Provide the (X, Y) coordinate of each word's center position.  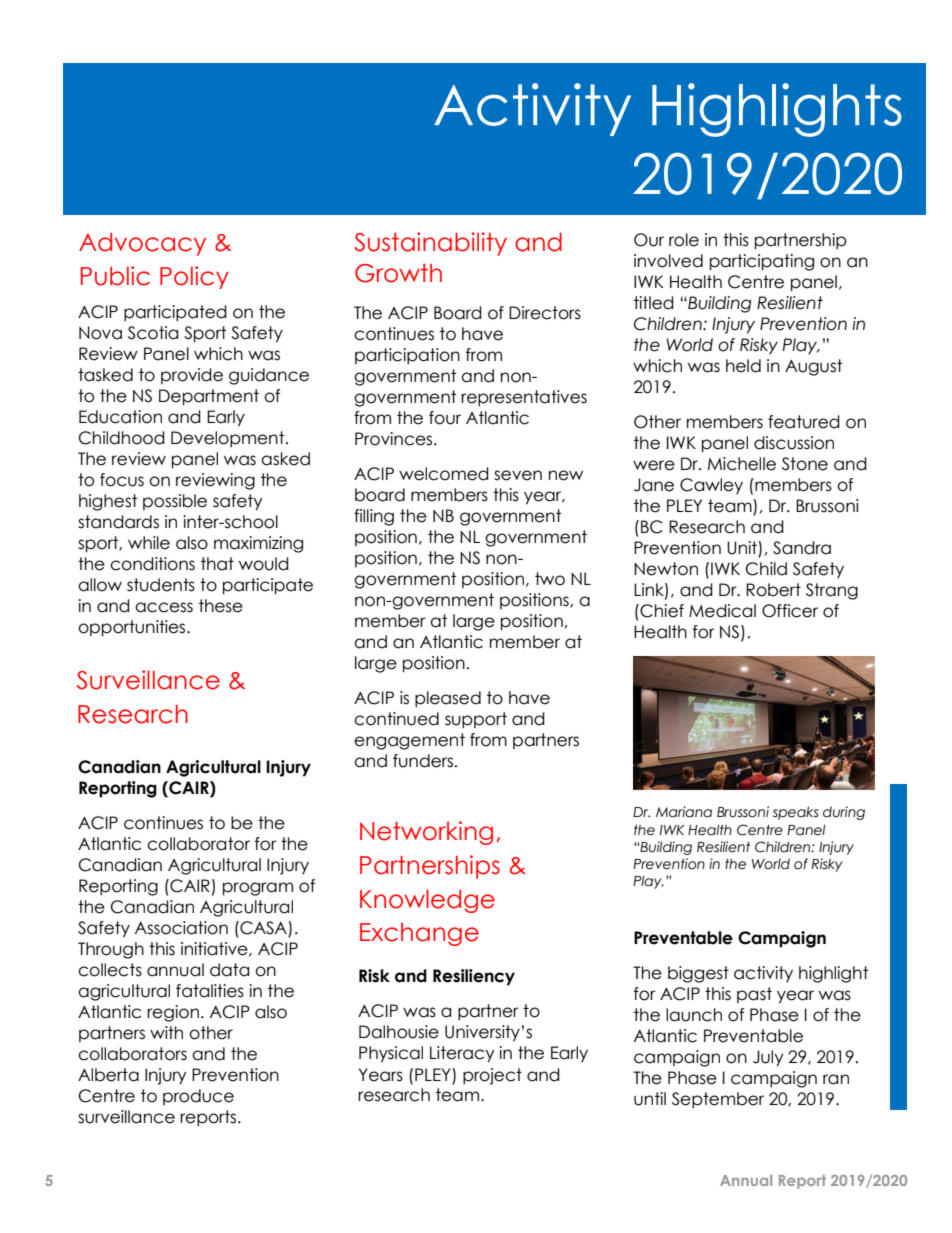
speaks (796, 813)
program (258, 889)
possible (175, 502)
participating (762, 262)
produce (198, 1097)
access (164, 607)
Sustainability (430, 244)
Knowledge (427, 901)
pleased (448, 699)
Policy (194, 277)
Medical (722, 611)
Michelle (742, 464)
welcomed (444, 474)
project (492, 1076)
